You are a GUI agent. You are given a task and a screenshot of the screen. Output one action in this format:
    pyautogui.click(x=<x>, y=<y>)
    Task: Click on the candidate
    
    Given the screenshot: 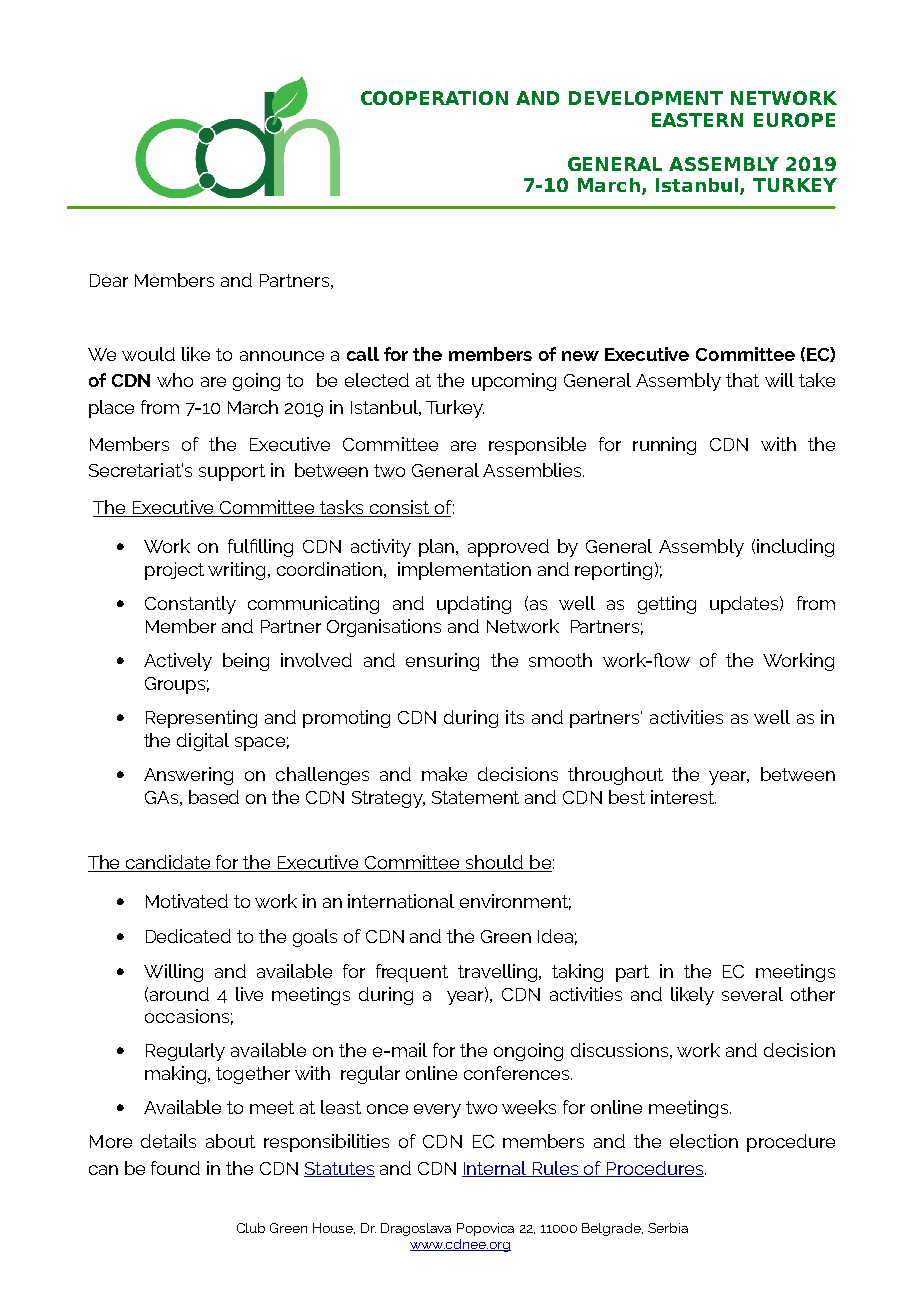 What is the action you would take?
    pyautogui.click(x=169, y=863)
